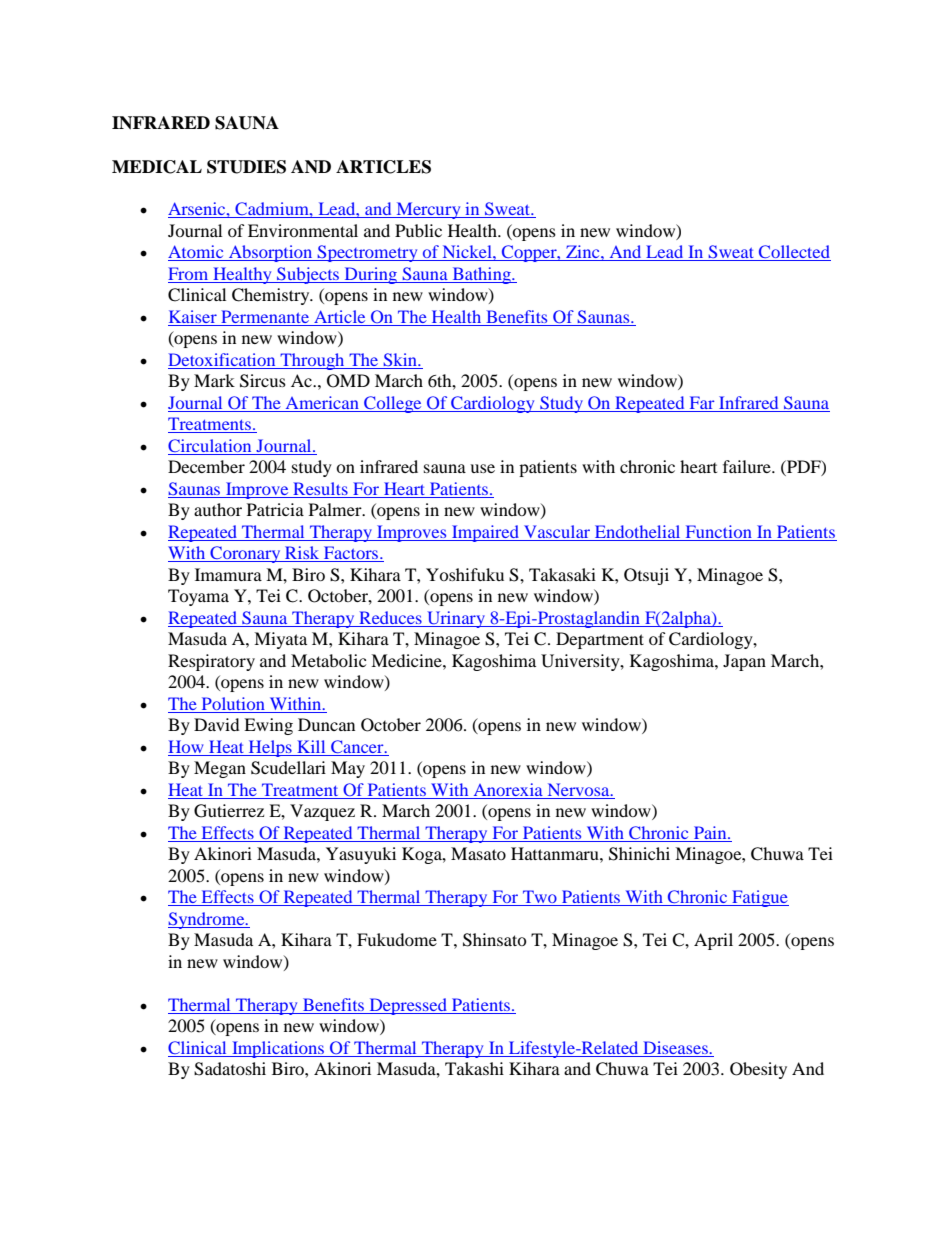  I want to click on Mercury, so click(428, 210).
